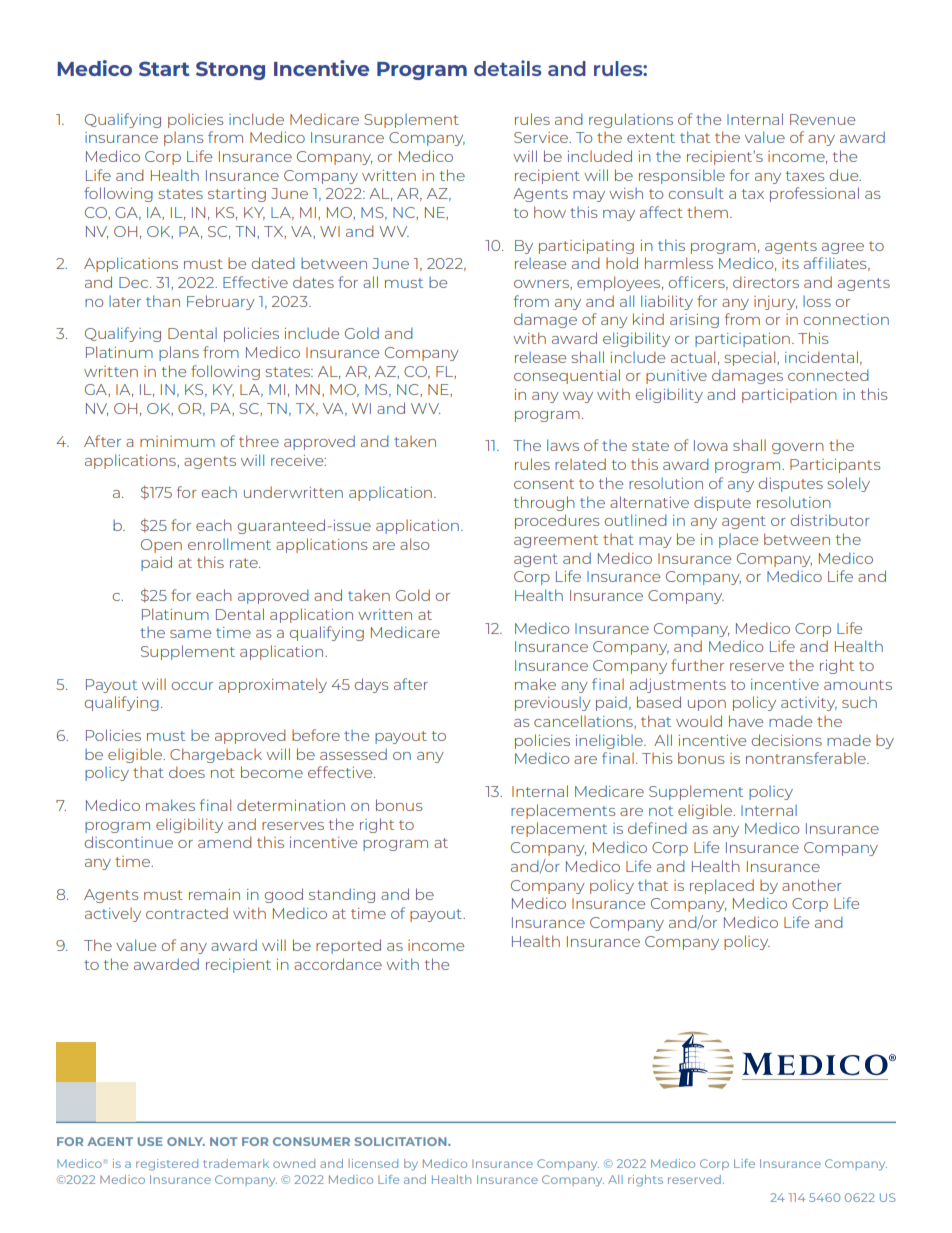  I want to click on further, so click(697, 665).
